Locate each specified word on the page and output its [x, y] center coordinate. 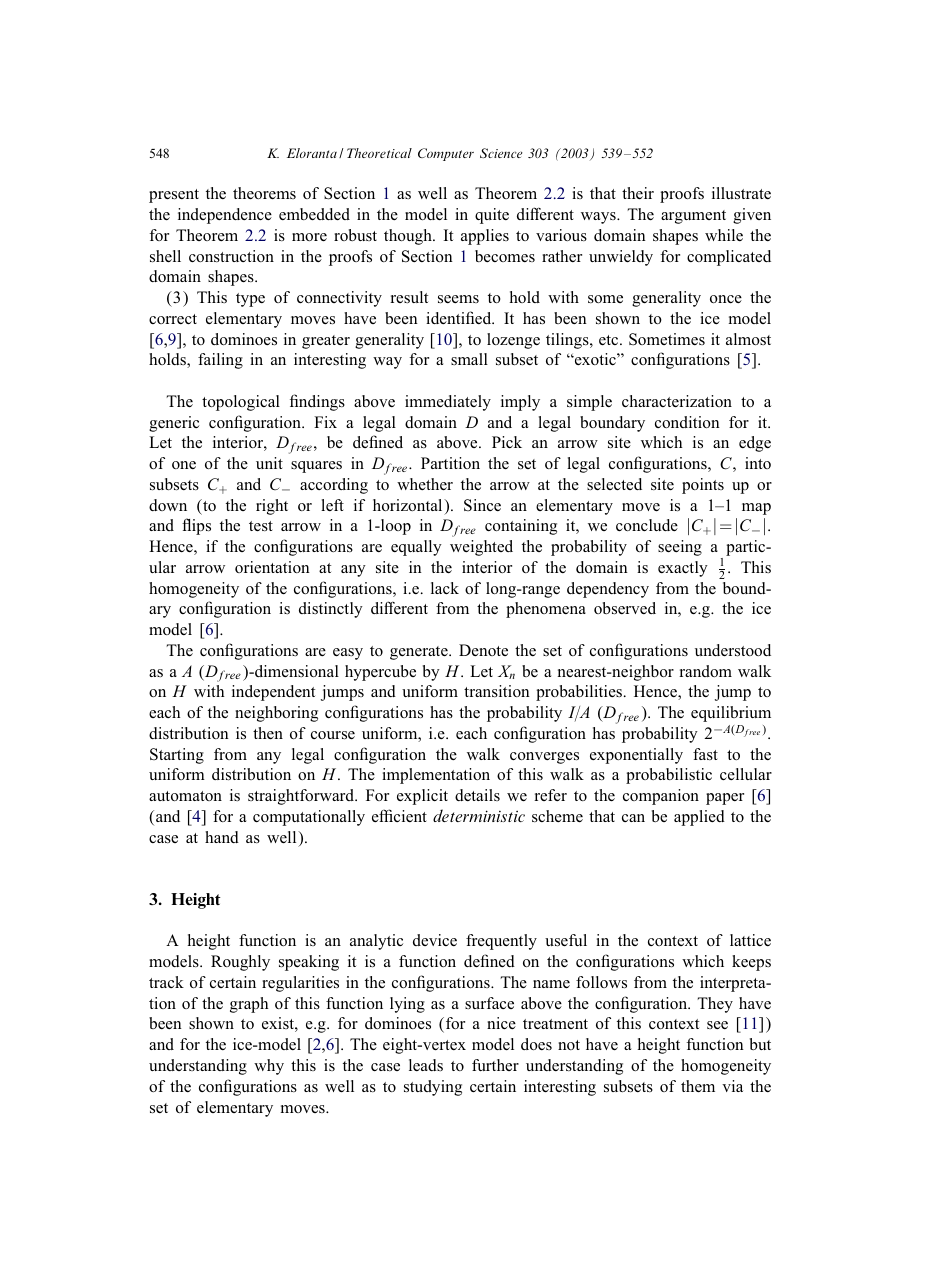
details [477, 795]
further [495, 1065]
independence [225, 216]
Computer [446, 154]
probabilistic [669, 776]
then [268, 733]
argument [693, 217]
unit [269, 463]
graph [249, 1005]
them [698, 1086]
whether [425, 484]
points [703, 486]
